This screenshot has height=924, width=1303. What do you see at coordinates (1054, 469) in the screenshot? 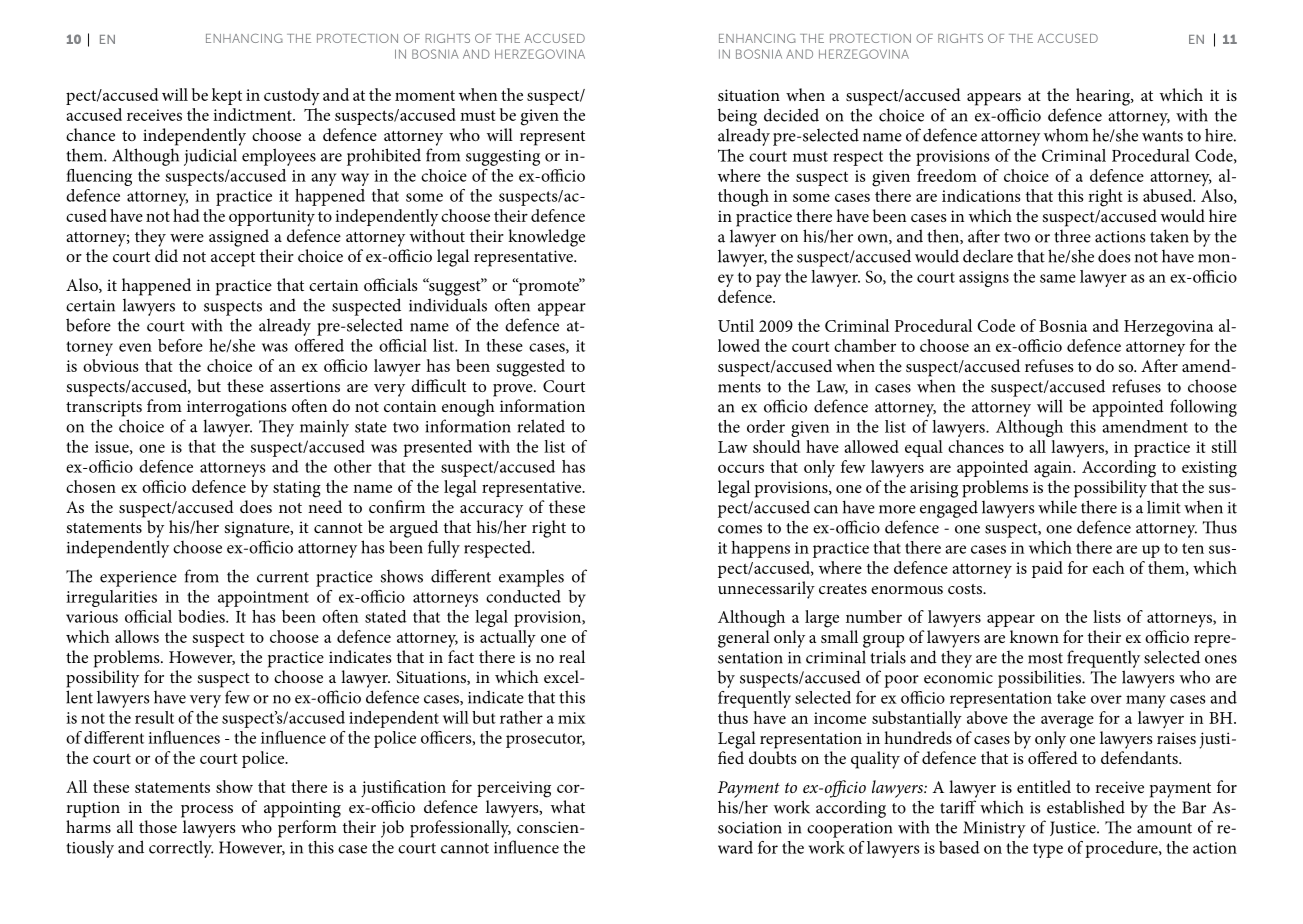
I see `again` at bounding box center [1054, 469].
